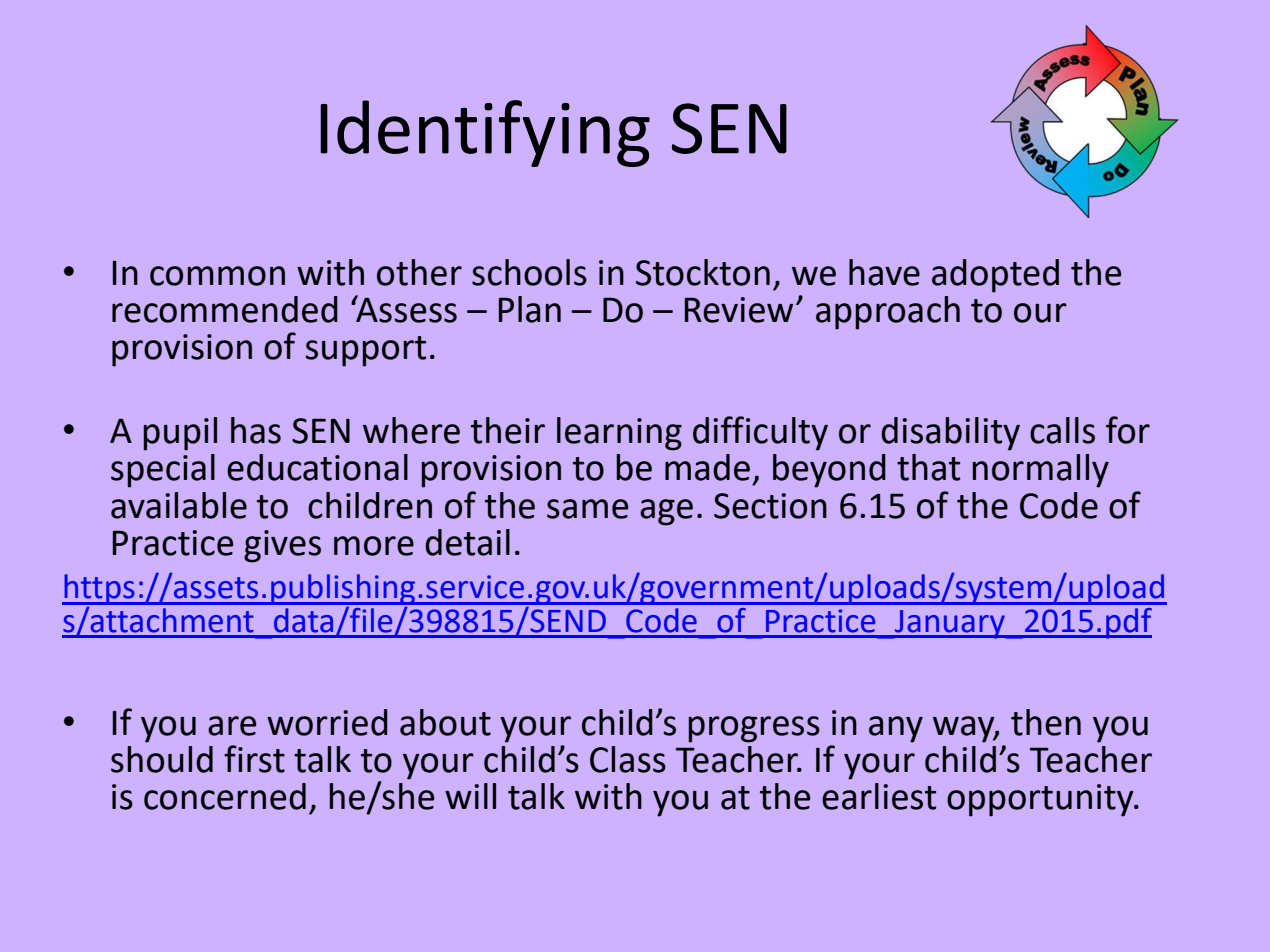 The height and width of the image is (952, 1270). Describe the element at coordinates (254, 759) in the image. I see `first` at that location.
